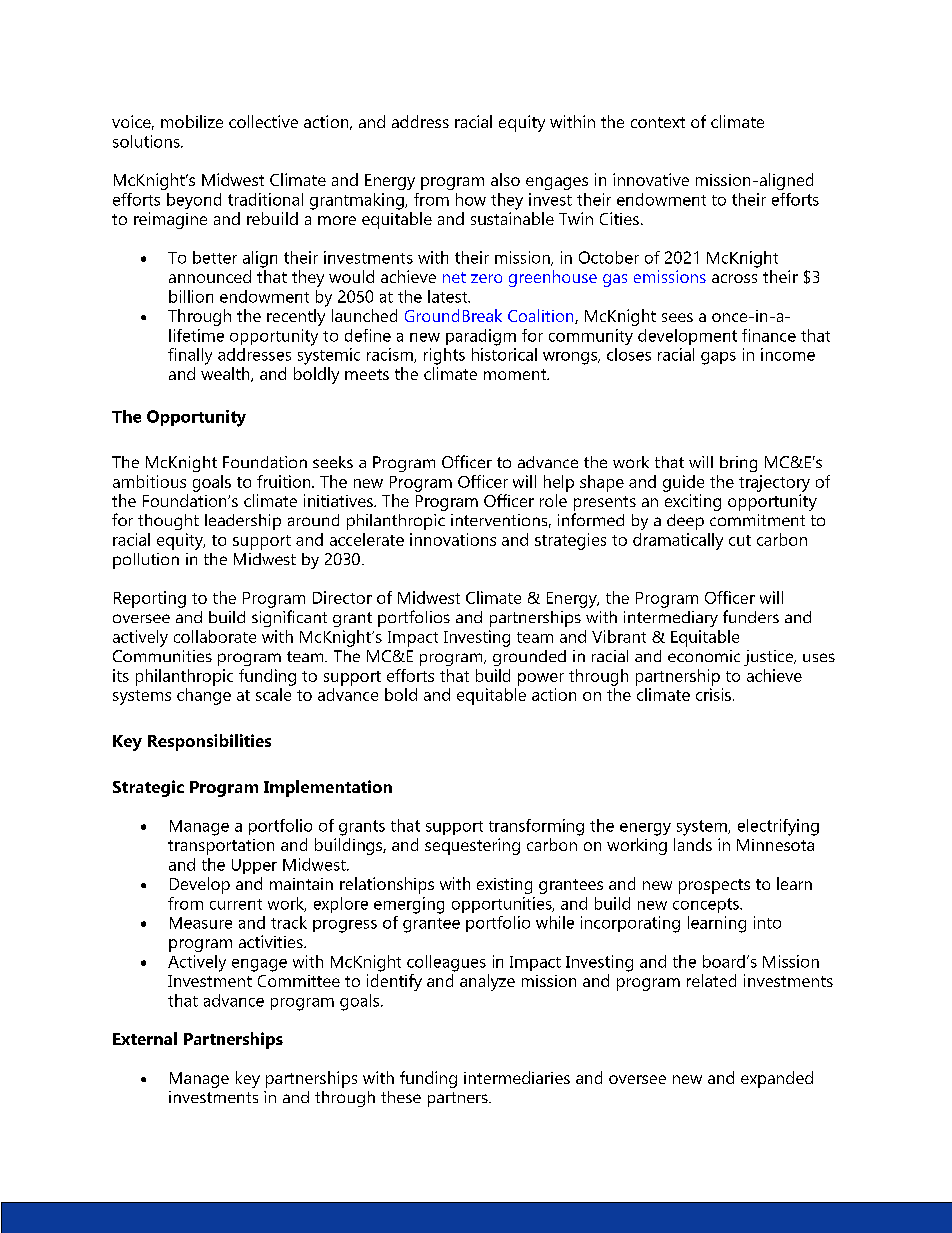 The image size is (952, 1233). Describe the element at coordinates (751, 616) in the screenshot. I see `funders` at that location.
